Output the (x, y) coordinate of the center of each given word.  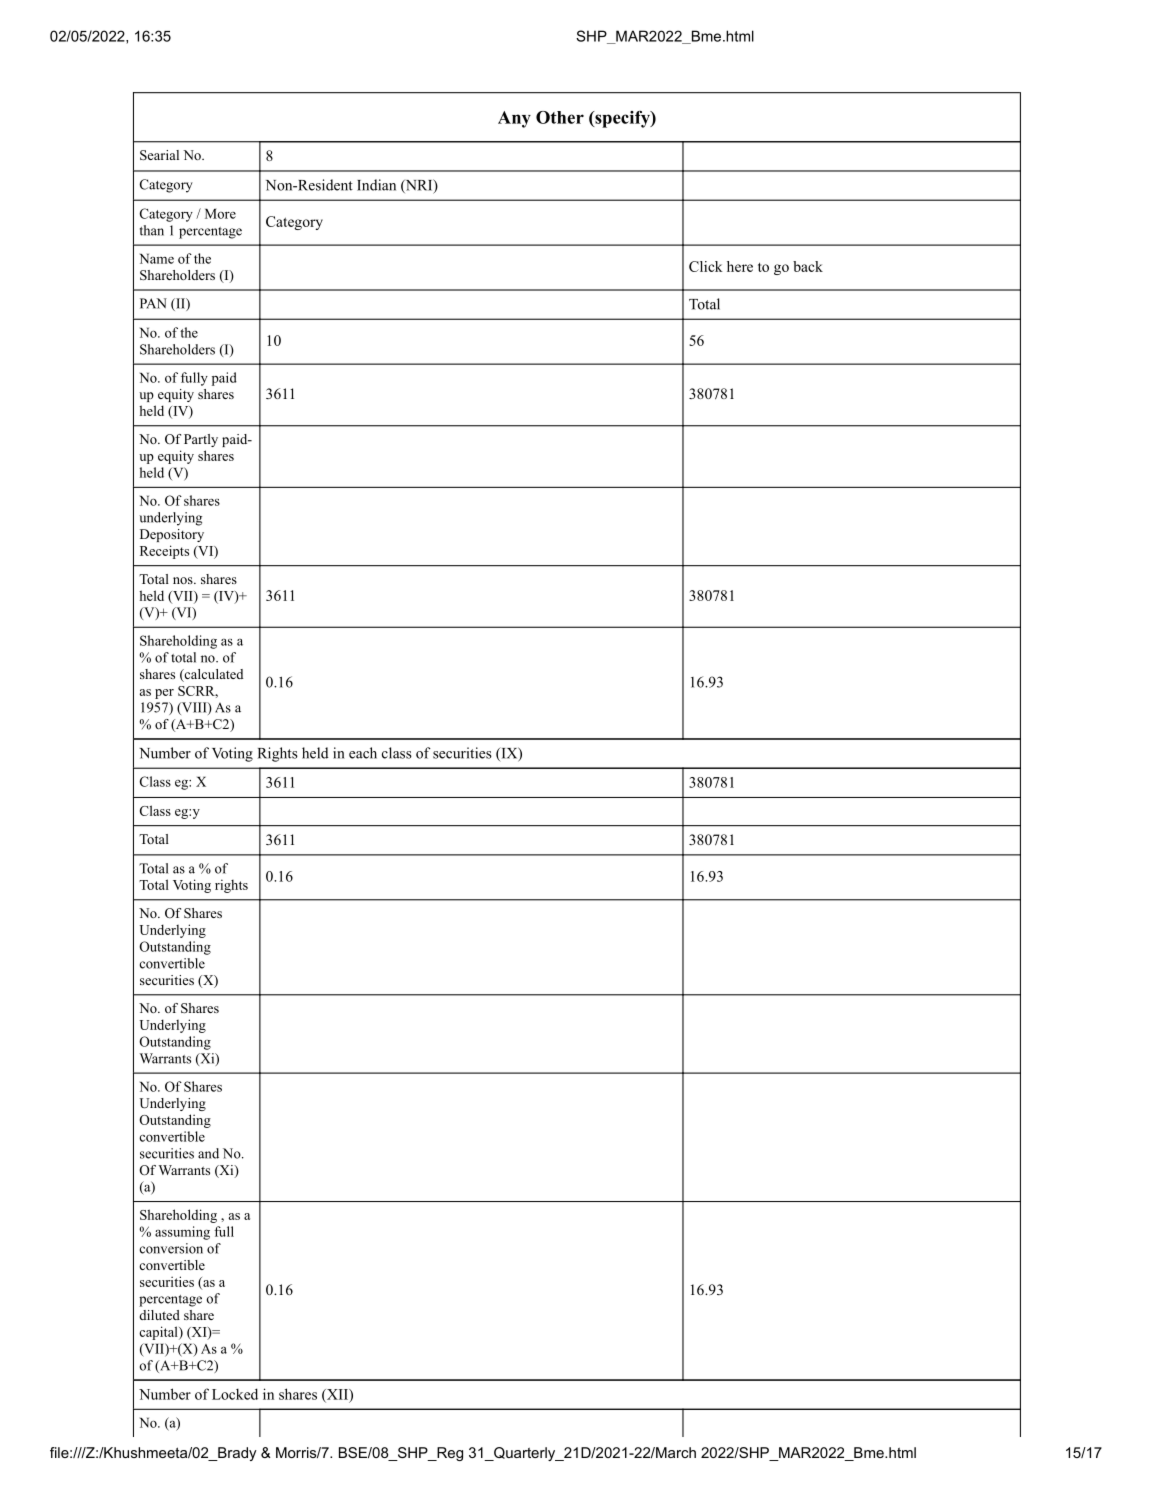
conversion (171, 1248)
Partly (201, 440)
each (363, 753)
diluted (159, 1315)
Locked (235, 1394)
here (740, 266)
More (220, 214)
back (808, 266)
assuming (182, 1233)
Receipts (164, 552)
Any (514, 119)
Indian (376, 185)
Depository (172, 535)
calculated (212, 675)
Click (706, 266)
